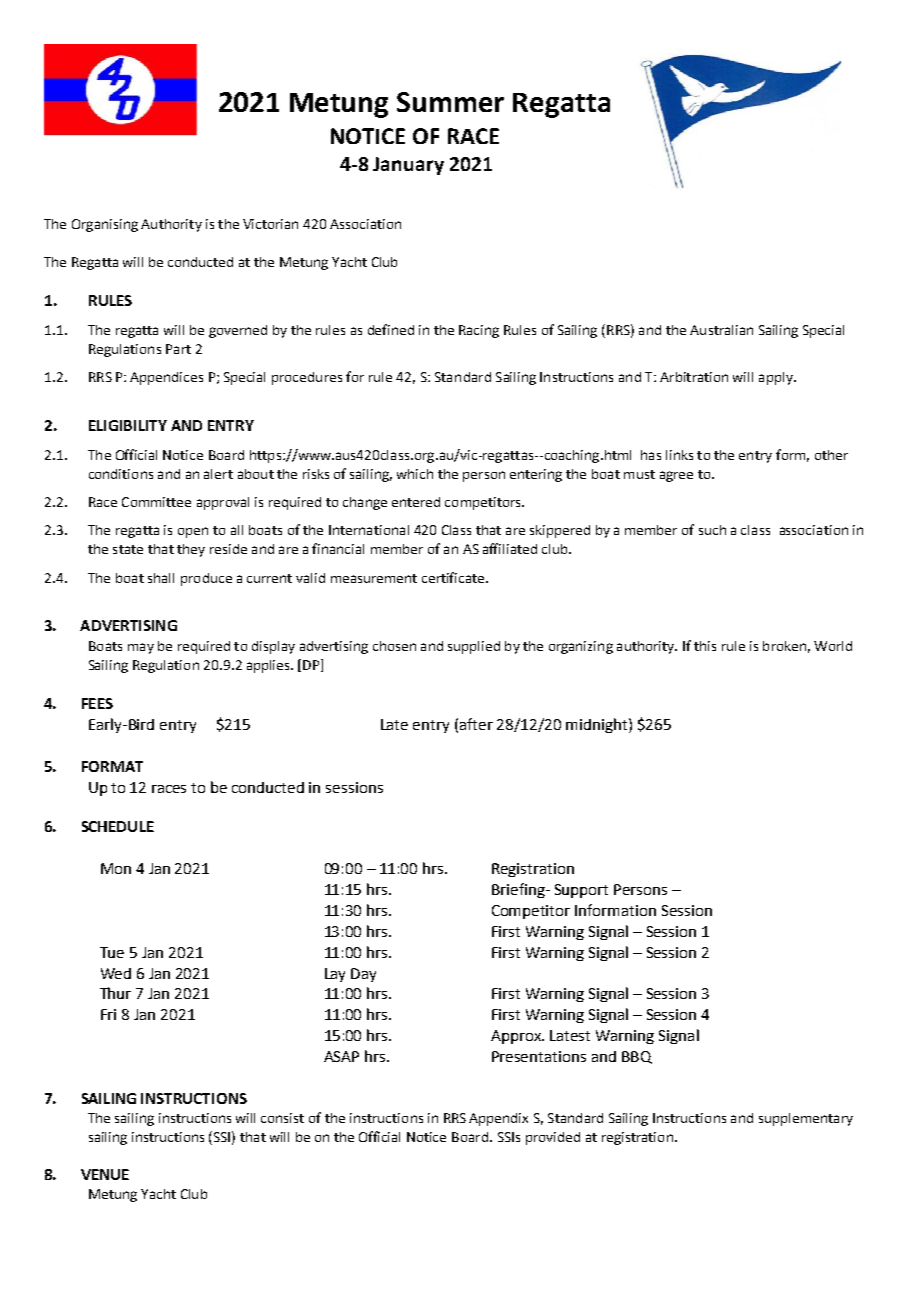 The image size is (924, 1309). Describe the element at coordinates (105, 1174) in the screenshot. I see `VENUE` at that location.
